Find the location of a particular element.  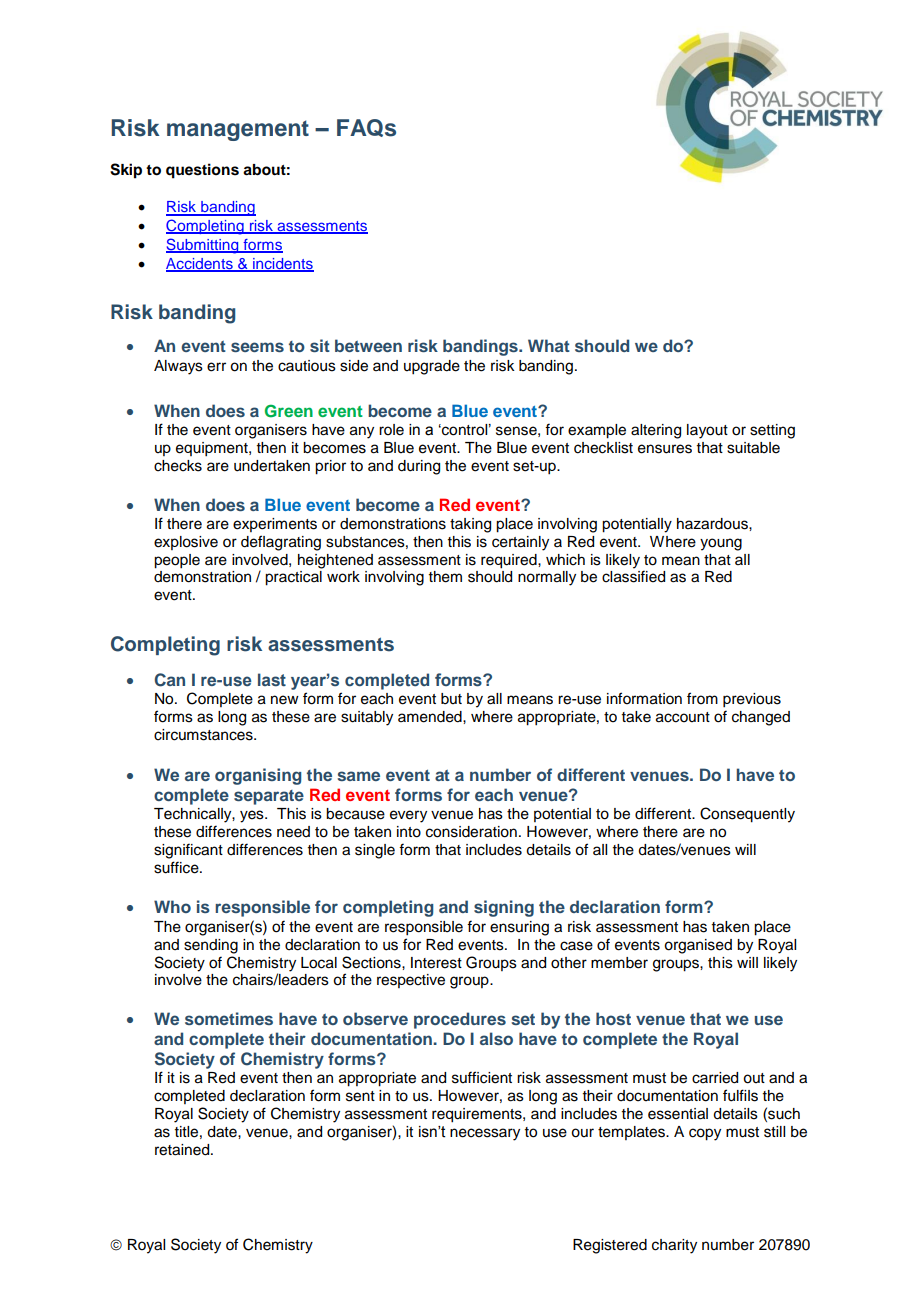

incidents is located at coordinates (282, 265).
